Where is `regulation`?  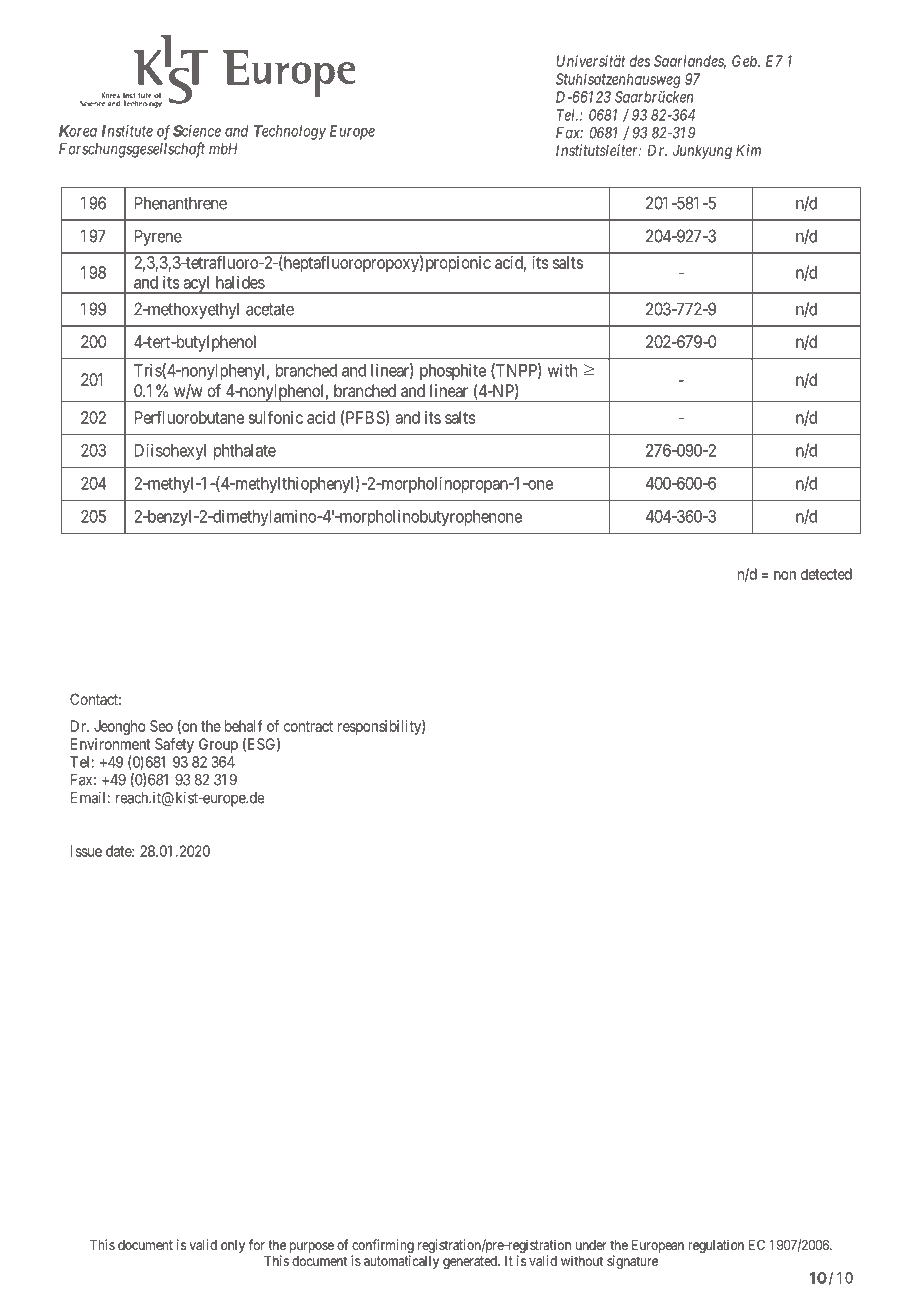 regulation is located at coordinates (716, 1246).
